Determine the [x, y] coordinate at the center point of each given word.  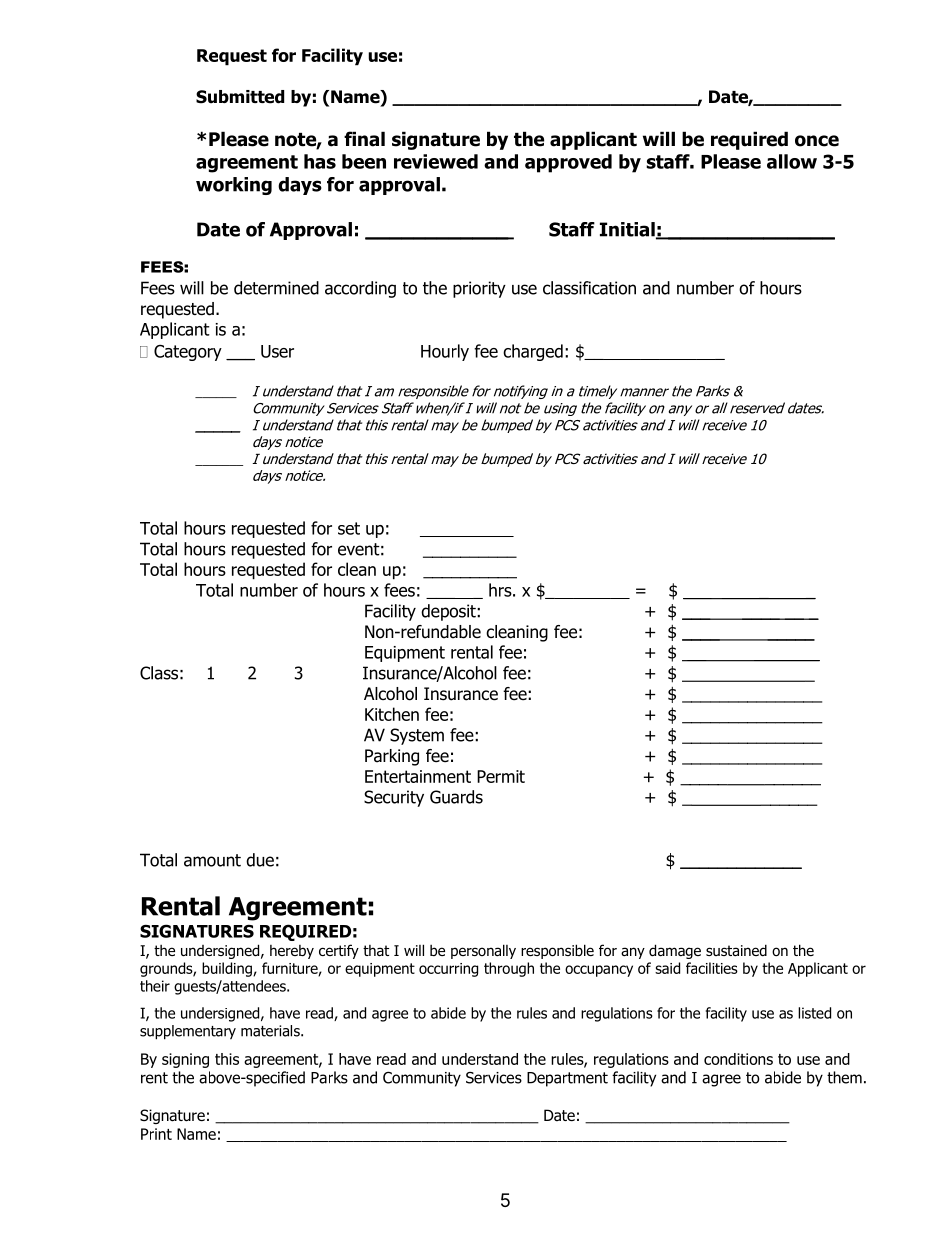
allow [792, 161]
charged [533, 352]
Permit [501, 776]
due [260, 860]
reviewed [436, 161]
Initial [628, 230]
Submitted [240, 97]
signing [185, 1060]
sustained [736, 950]
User [277, 351]
